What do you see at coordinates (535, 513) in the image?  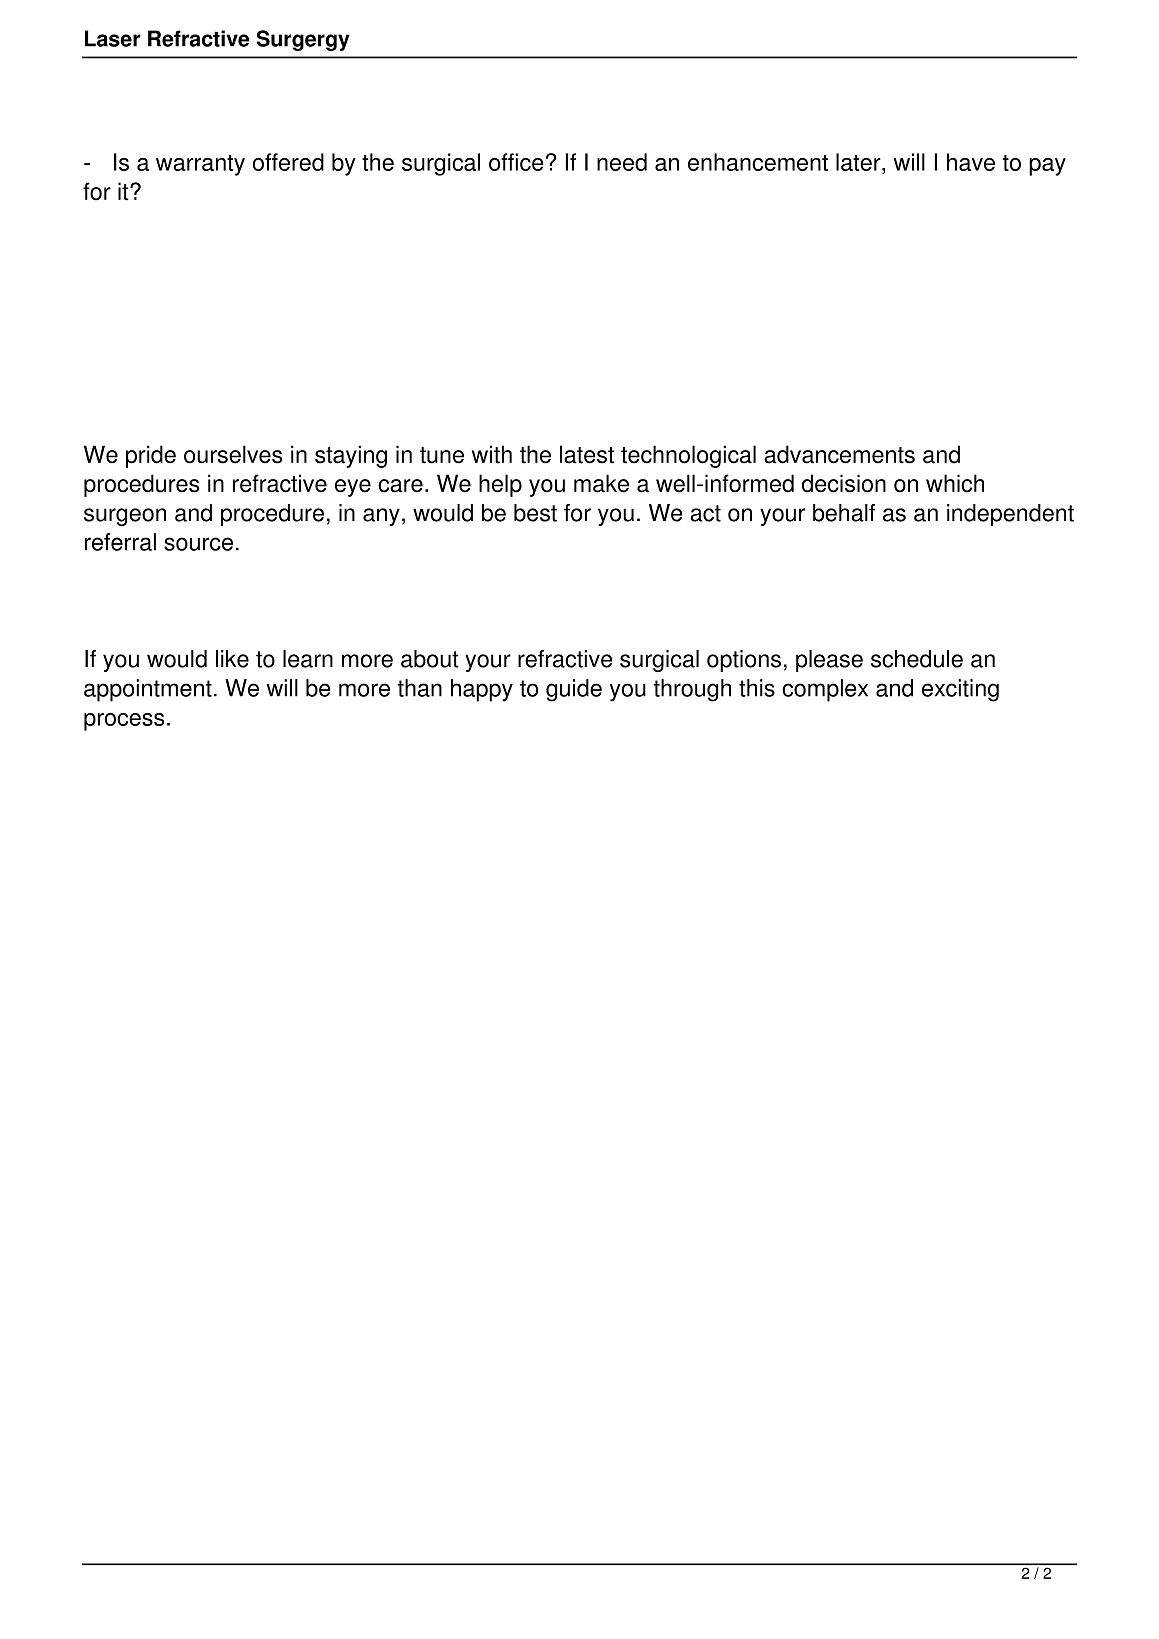 I see `best` at bounding box center [535, 513].
